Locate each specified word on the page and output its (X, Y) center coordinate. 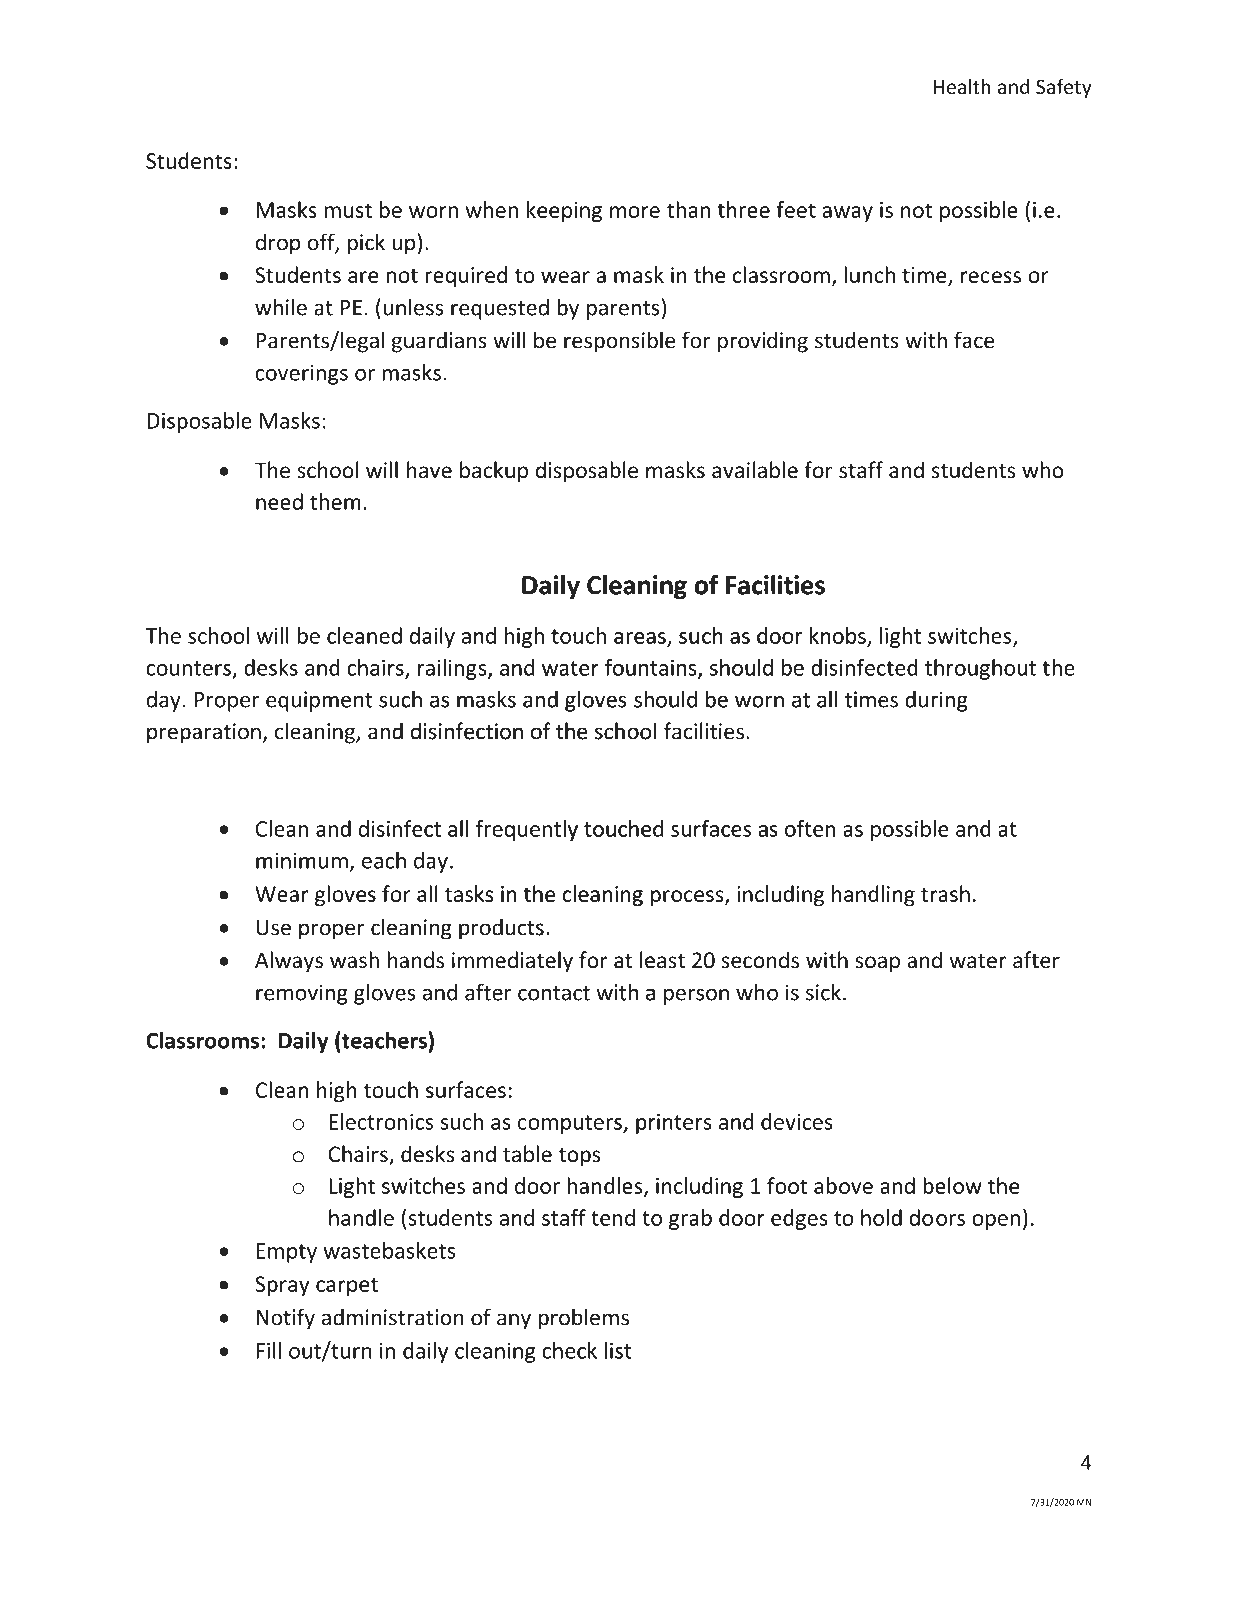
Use (273, 927)
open (996, 1222)
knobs (838, 635)
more (635, 212)
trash (945, 893)
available (755, 470)
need (279, 501)
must (348, 210)
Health (962, 86)
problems (584, 1319)
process (688, 898)
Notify (285, 1319)
